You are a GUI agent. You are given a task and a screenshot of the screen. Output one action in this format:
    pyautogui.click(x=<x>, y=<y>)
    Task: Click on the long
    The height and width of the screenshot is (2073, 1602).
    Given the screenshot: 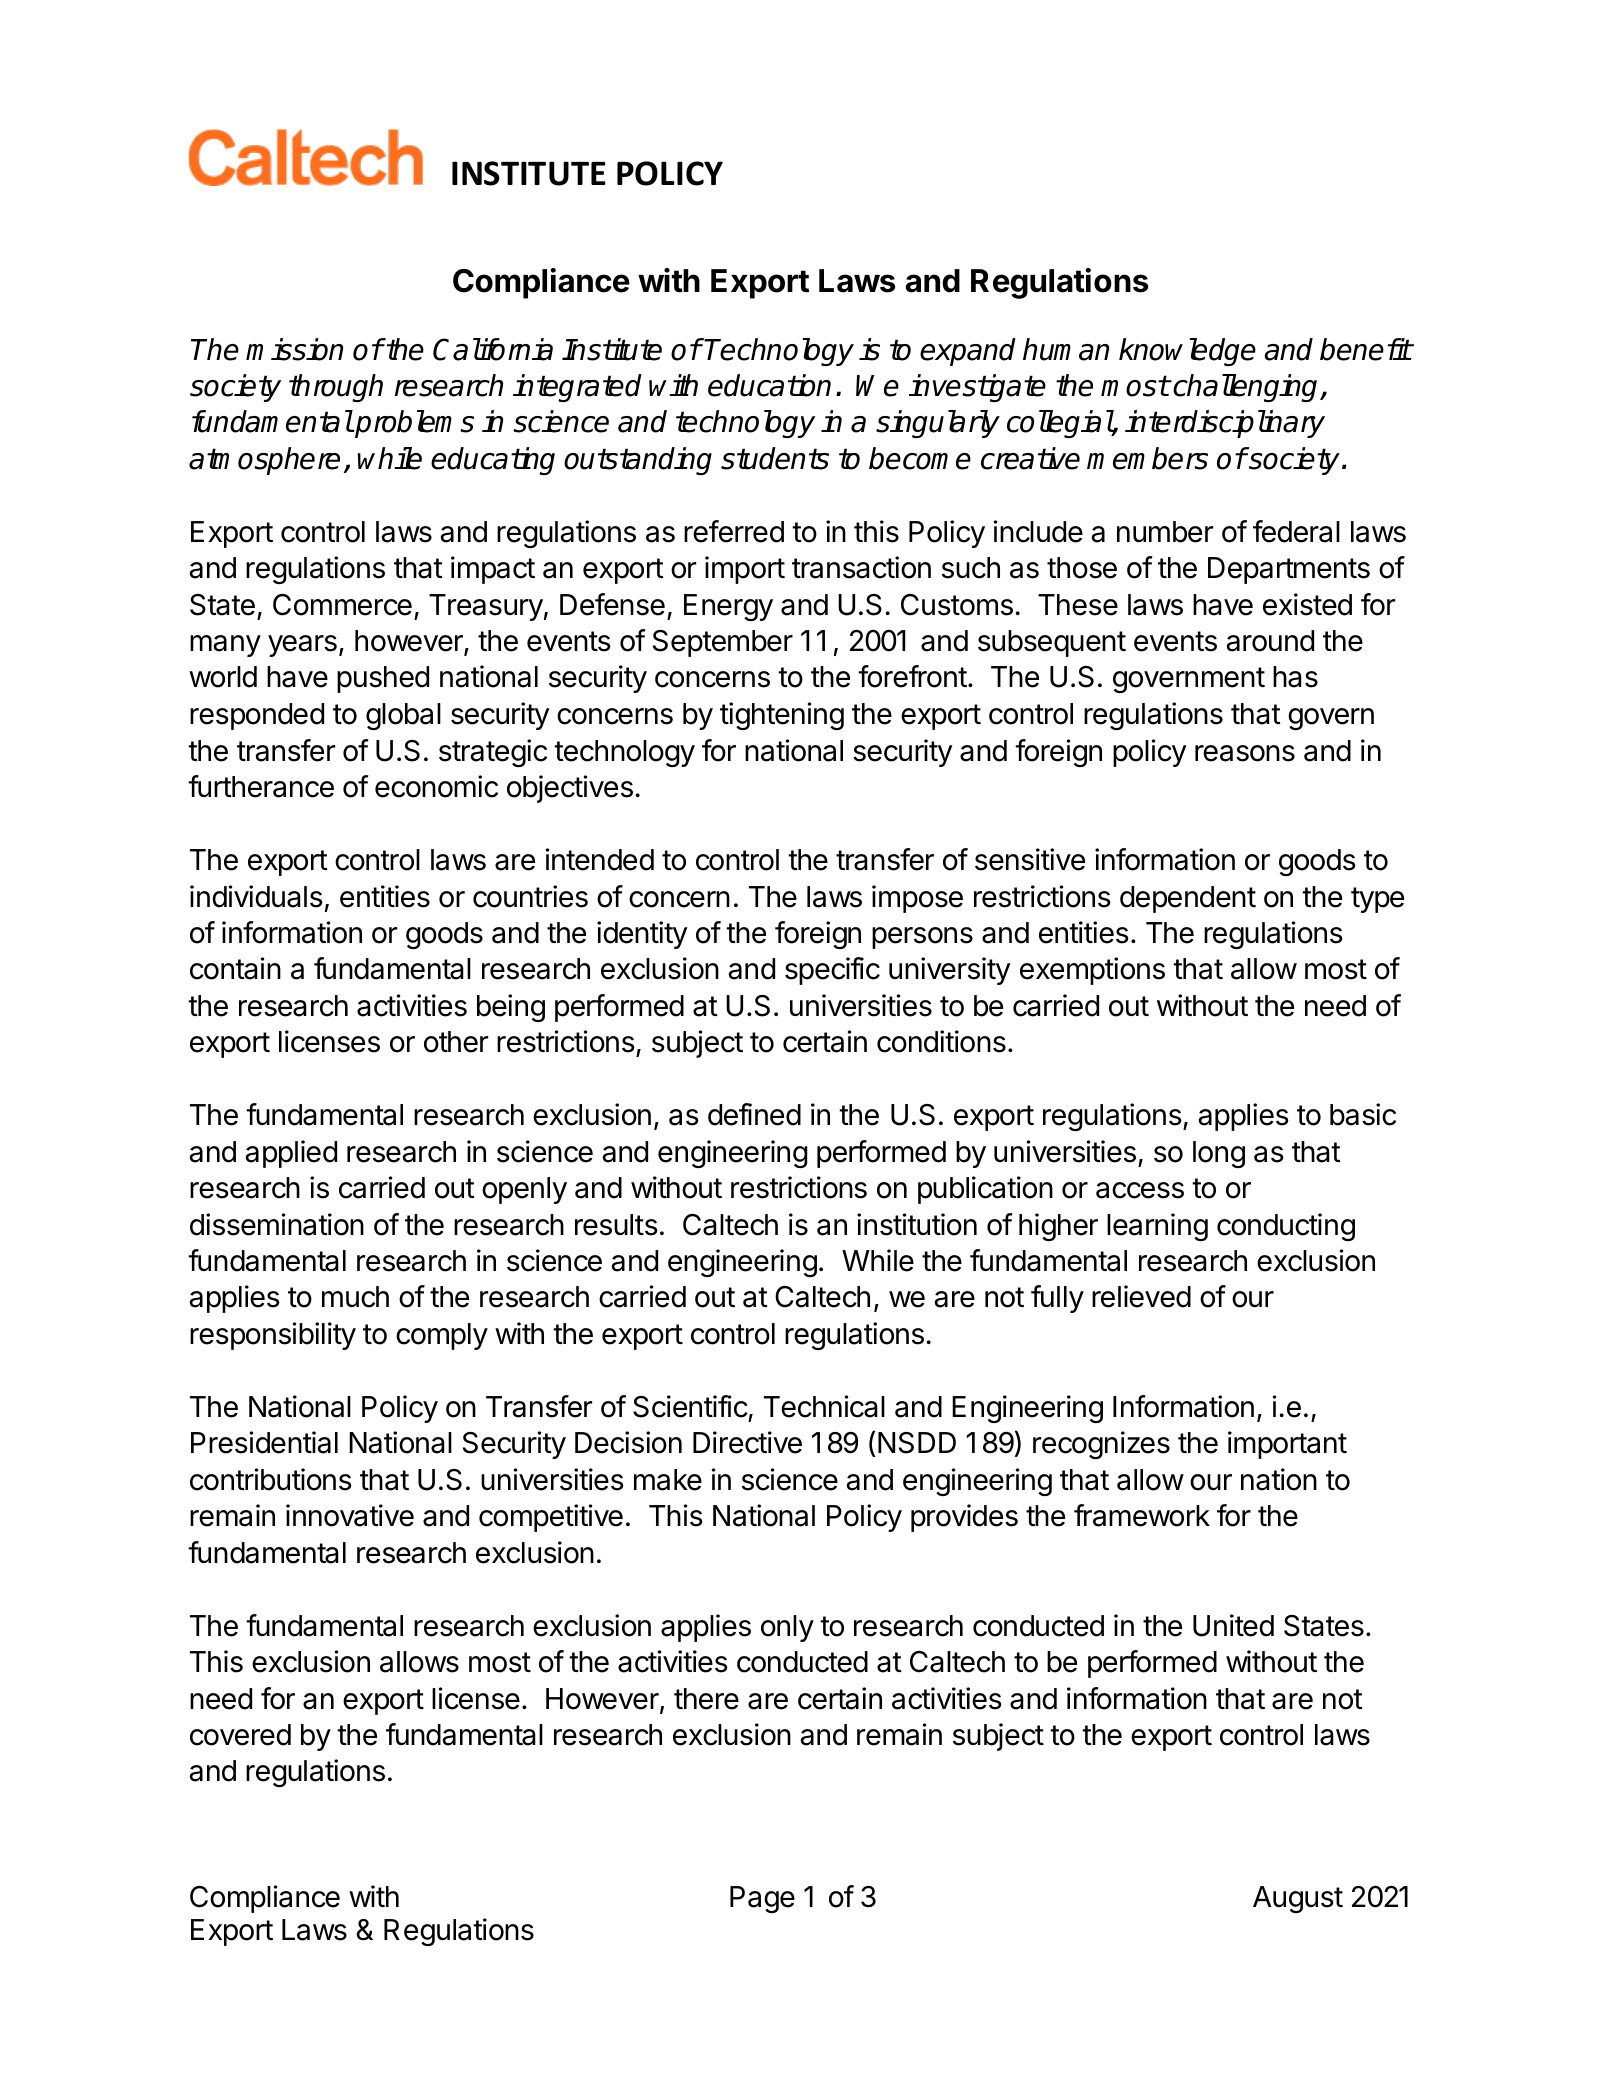 What is the action you would take?
    pyautogui.click(x=1219, y=1154)
